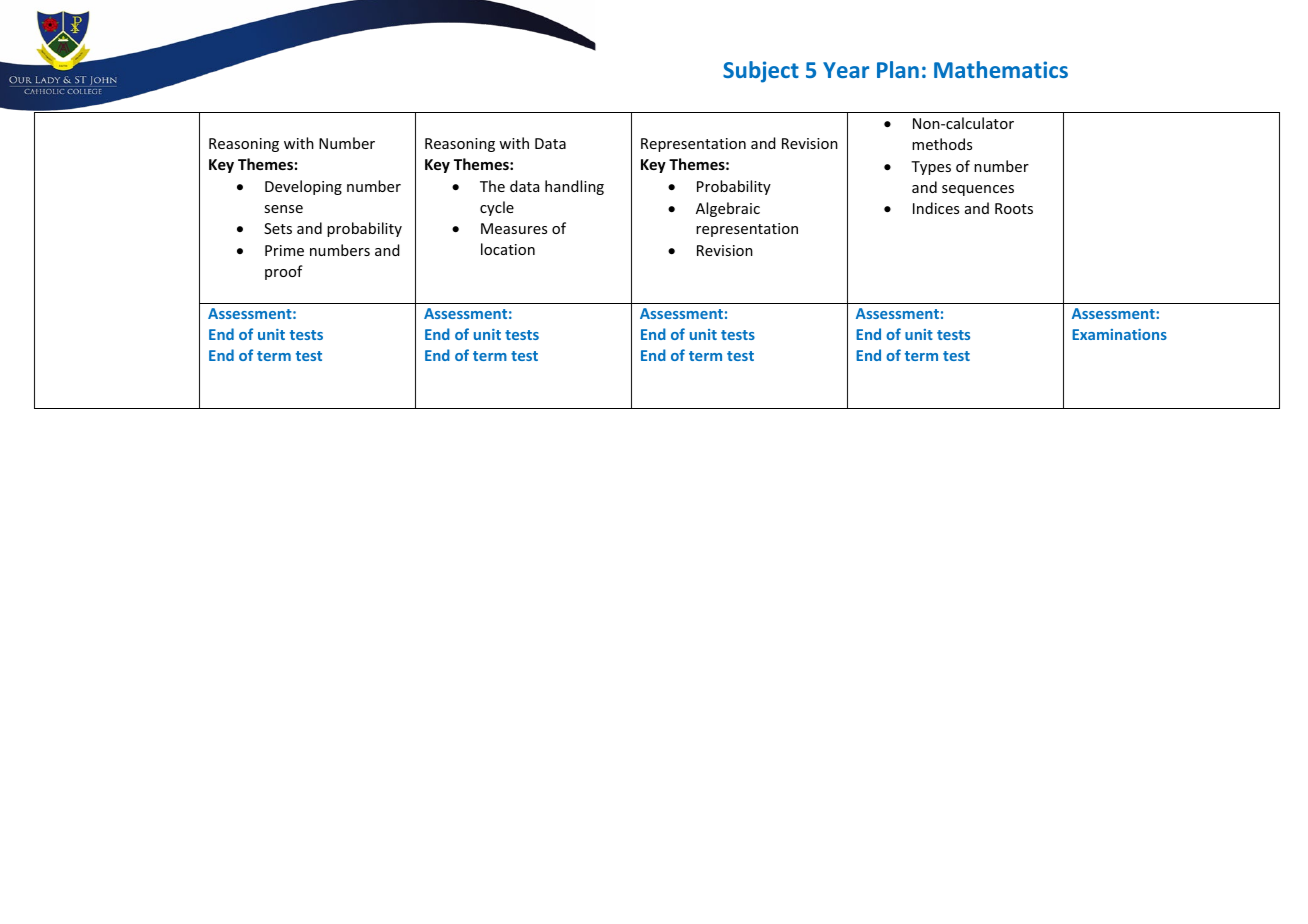 This image has height=924, width=1308. Describe the element at coordinates (931, 168) in the image. I see `Types` at that location.
